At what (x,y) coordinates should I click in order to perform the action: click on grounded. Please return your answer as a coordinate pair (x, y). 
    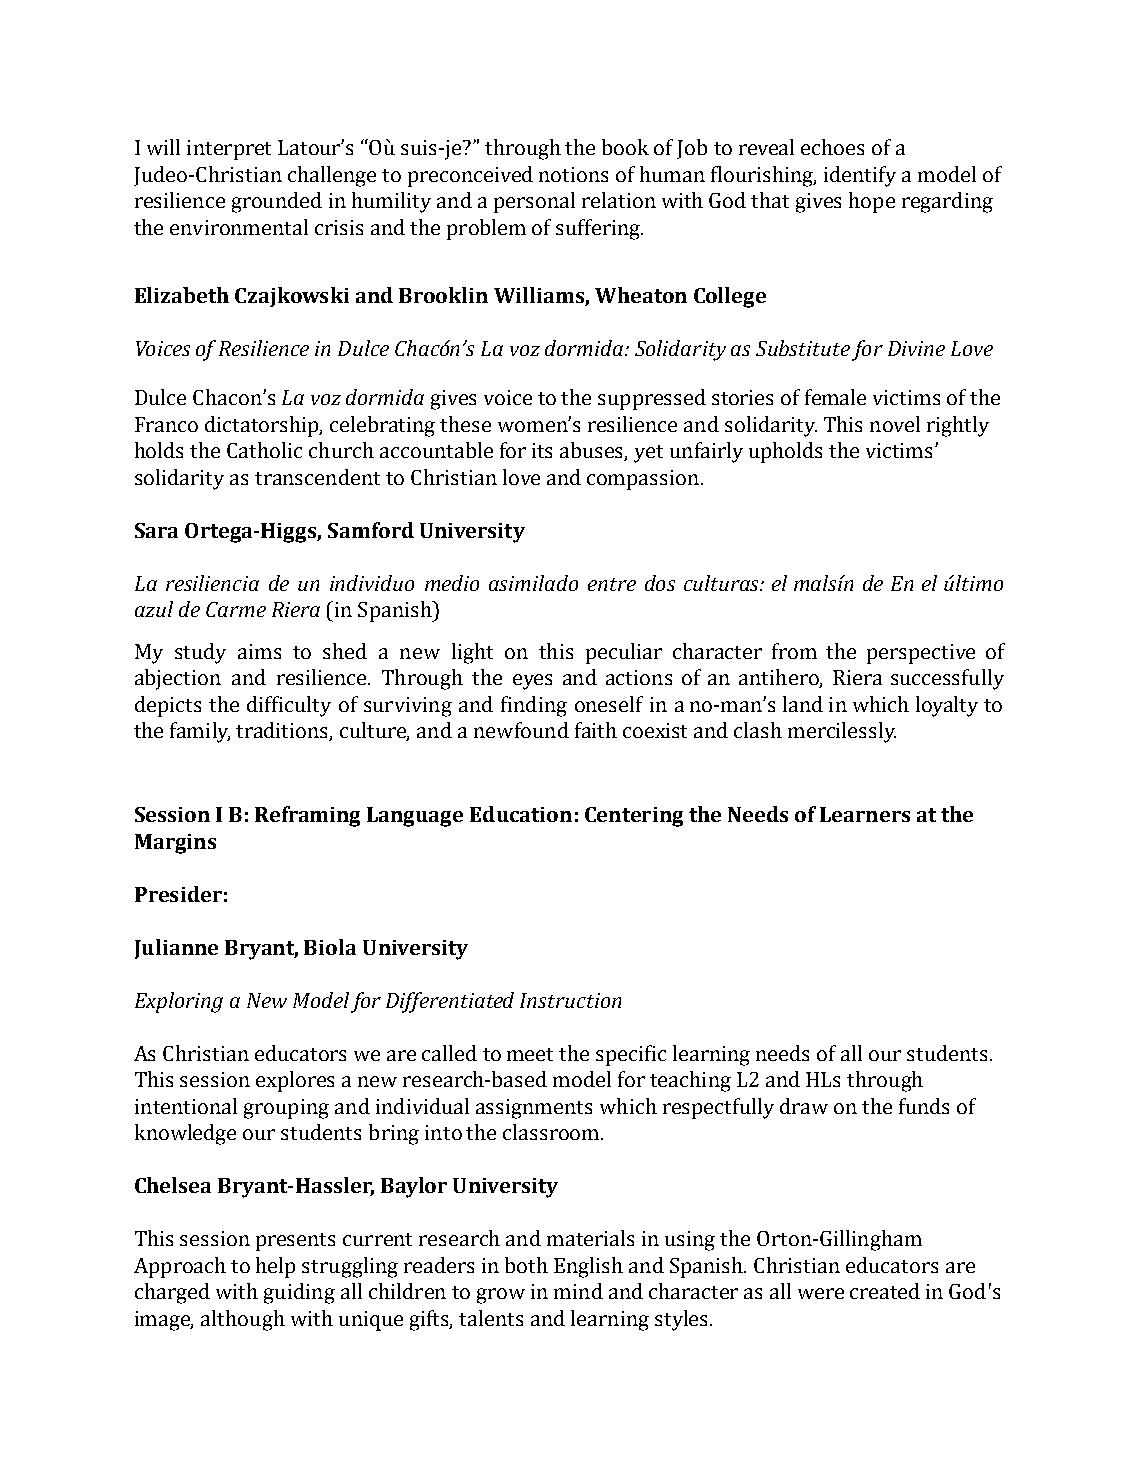
    Looking at the image, I should click on (277, 202).
